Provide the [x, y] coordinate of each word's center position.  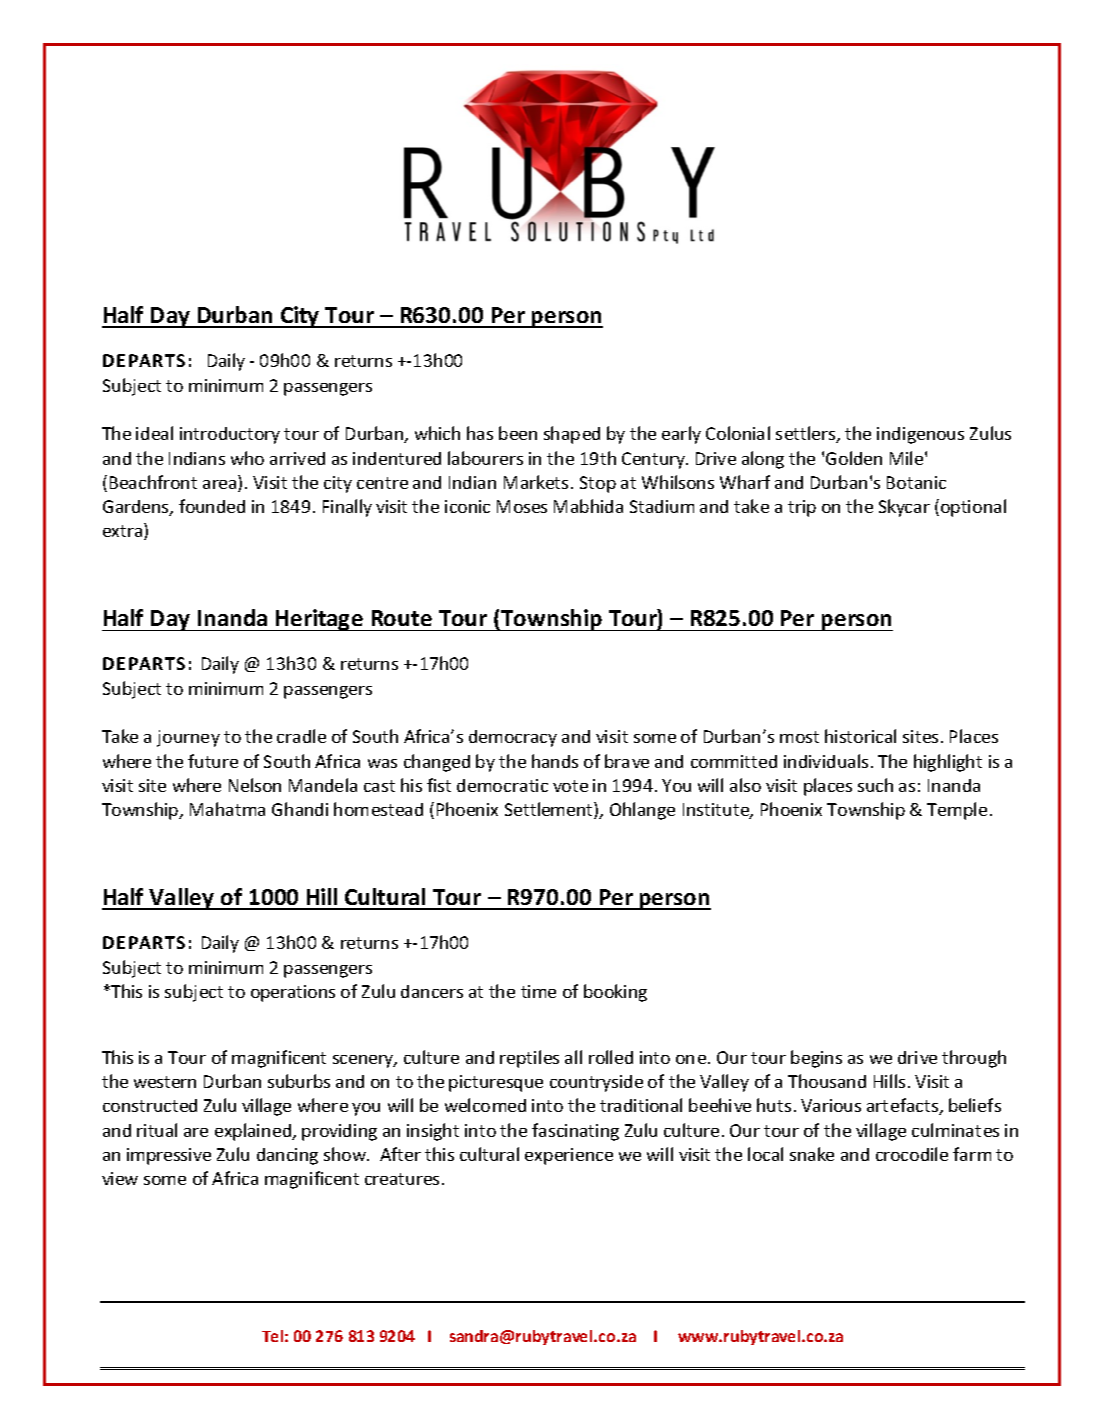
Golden [854, 458]
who [247, 458]
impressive [169, 1156]
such [875, 785]
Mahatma [227, 809]
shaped [572, 435]
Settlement [550, 810]
